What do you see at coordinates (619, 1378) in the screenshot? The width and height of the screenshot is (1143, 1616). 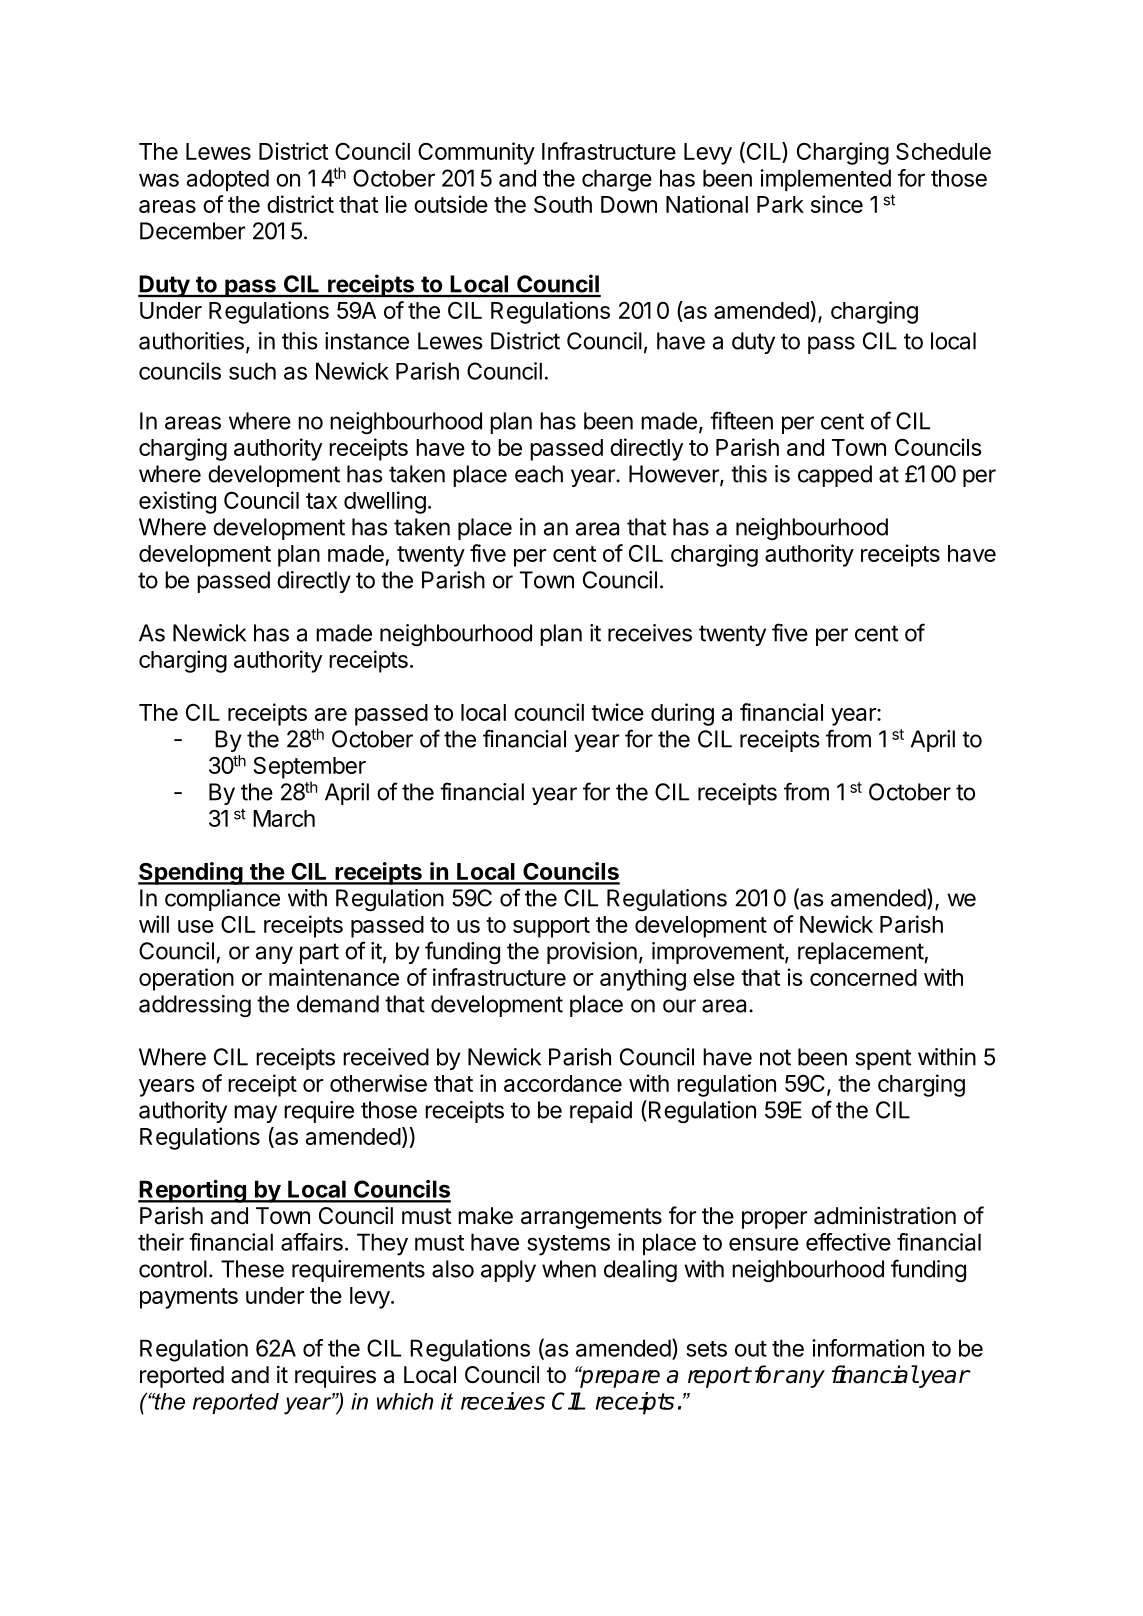 I see `prepare` at bounding box center [619, 1378].
